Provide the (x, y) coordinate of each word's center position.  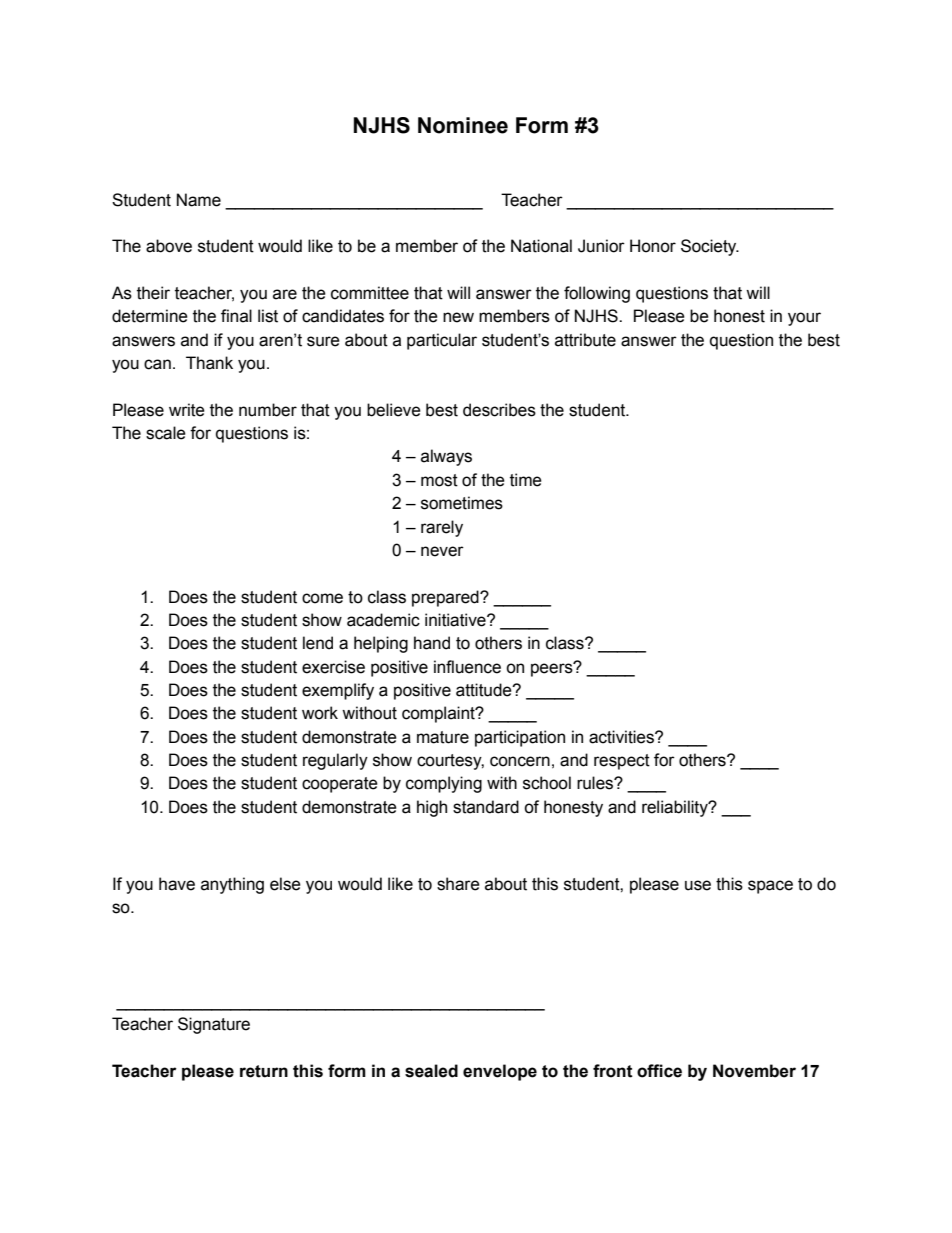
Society (710, 247)
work (320, 713)
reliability (676, 808)
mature (443, 737)
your (804, 319)
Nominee (463, 125)
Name (199, 200)
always (446, 457)
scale (166, 433)
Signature (214, 1025)
